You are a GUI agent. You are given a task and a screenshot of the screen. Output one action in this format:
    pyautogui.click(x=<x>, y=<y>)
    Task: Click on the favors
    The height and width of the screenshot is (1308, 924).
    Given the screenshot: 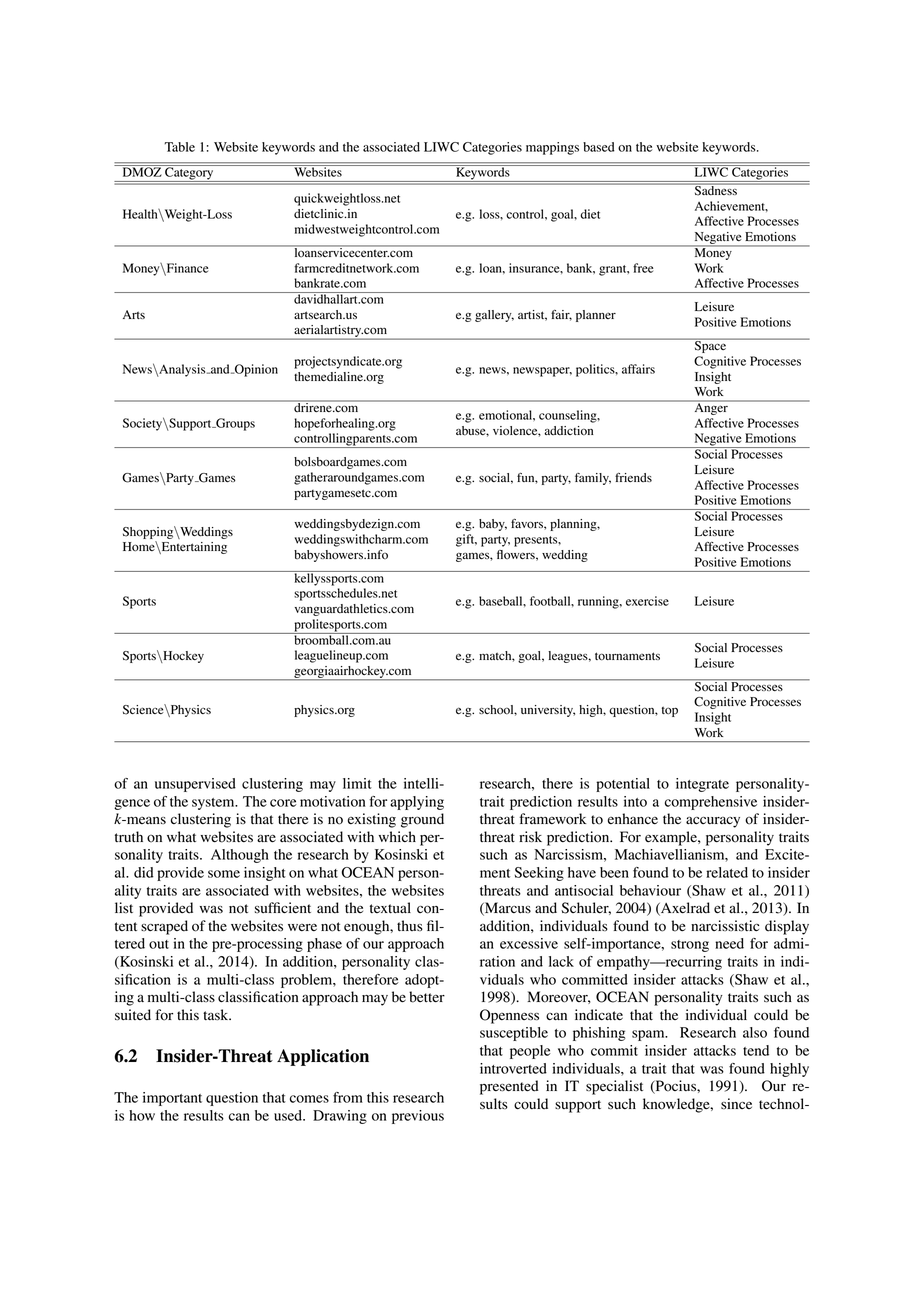 What is the action you would take?
    pyautogui.click(x=528, y=524)
